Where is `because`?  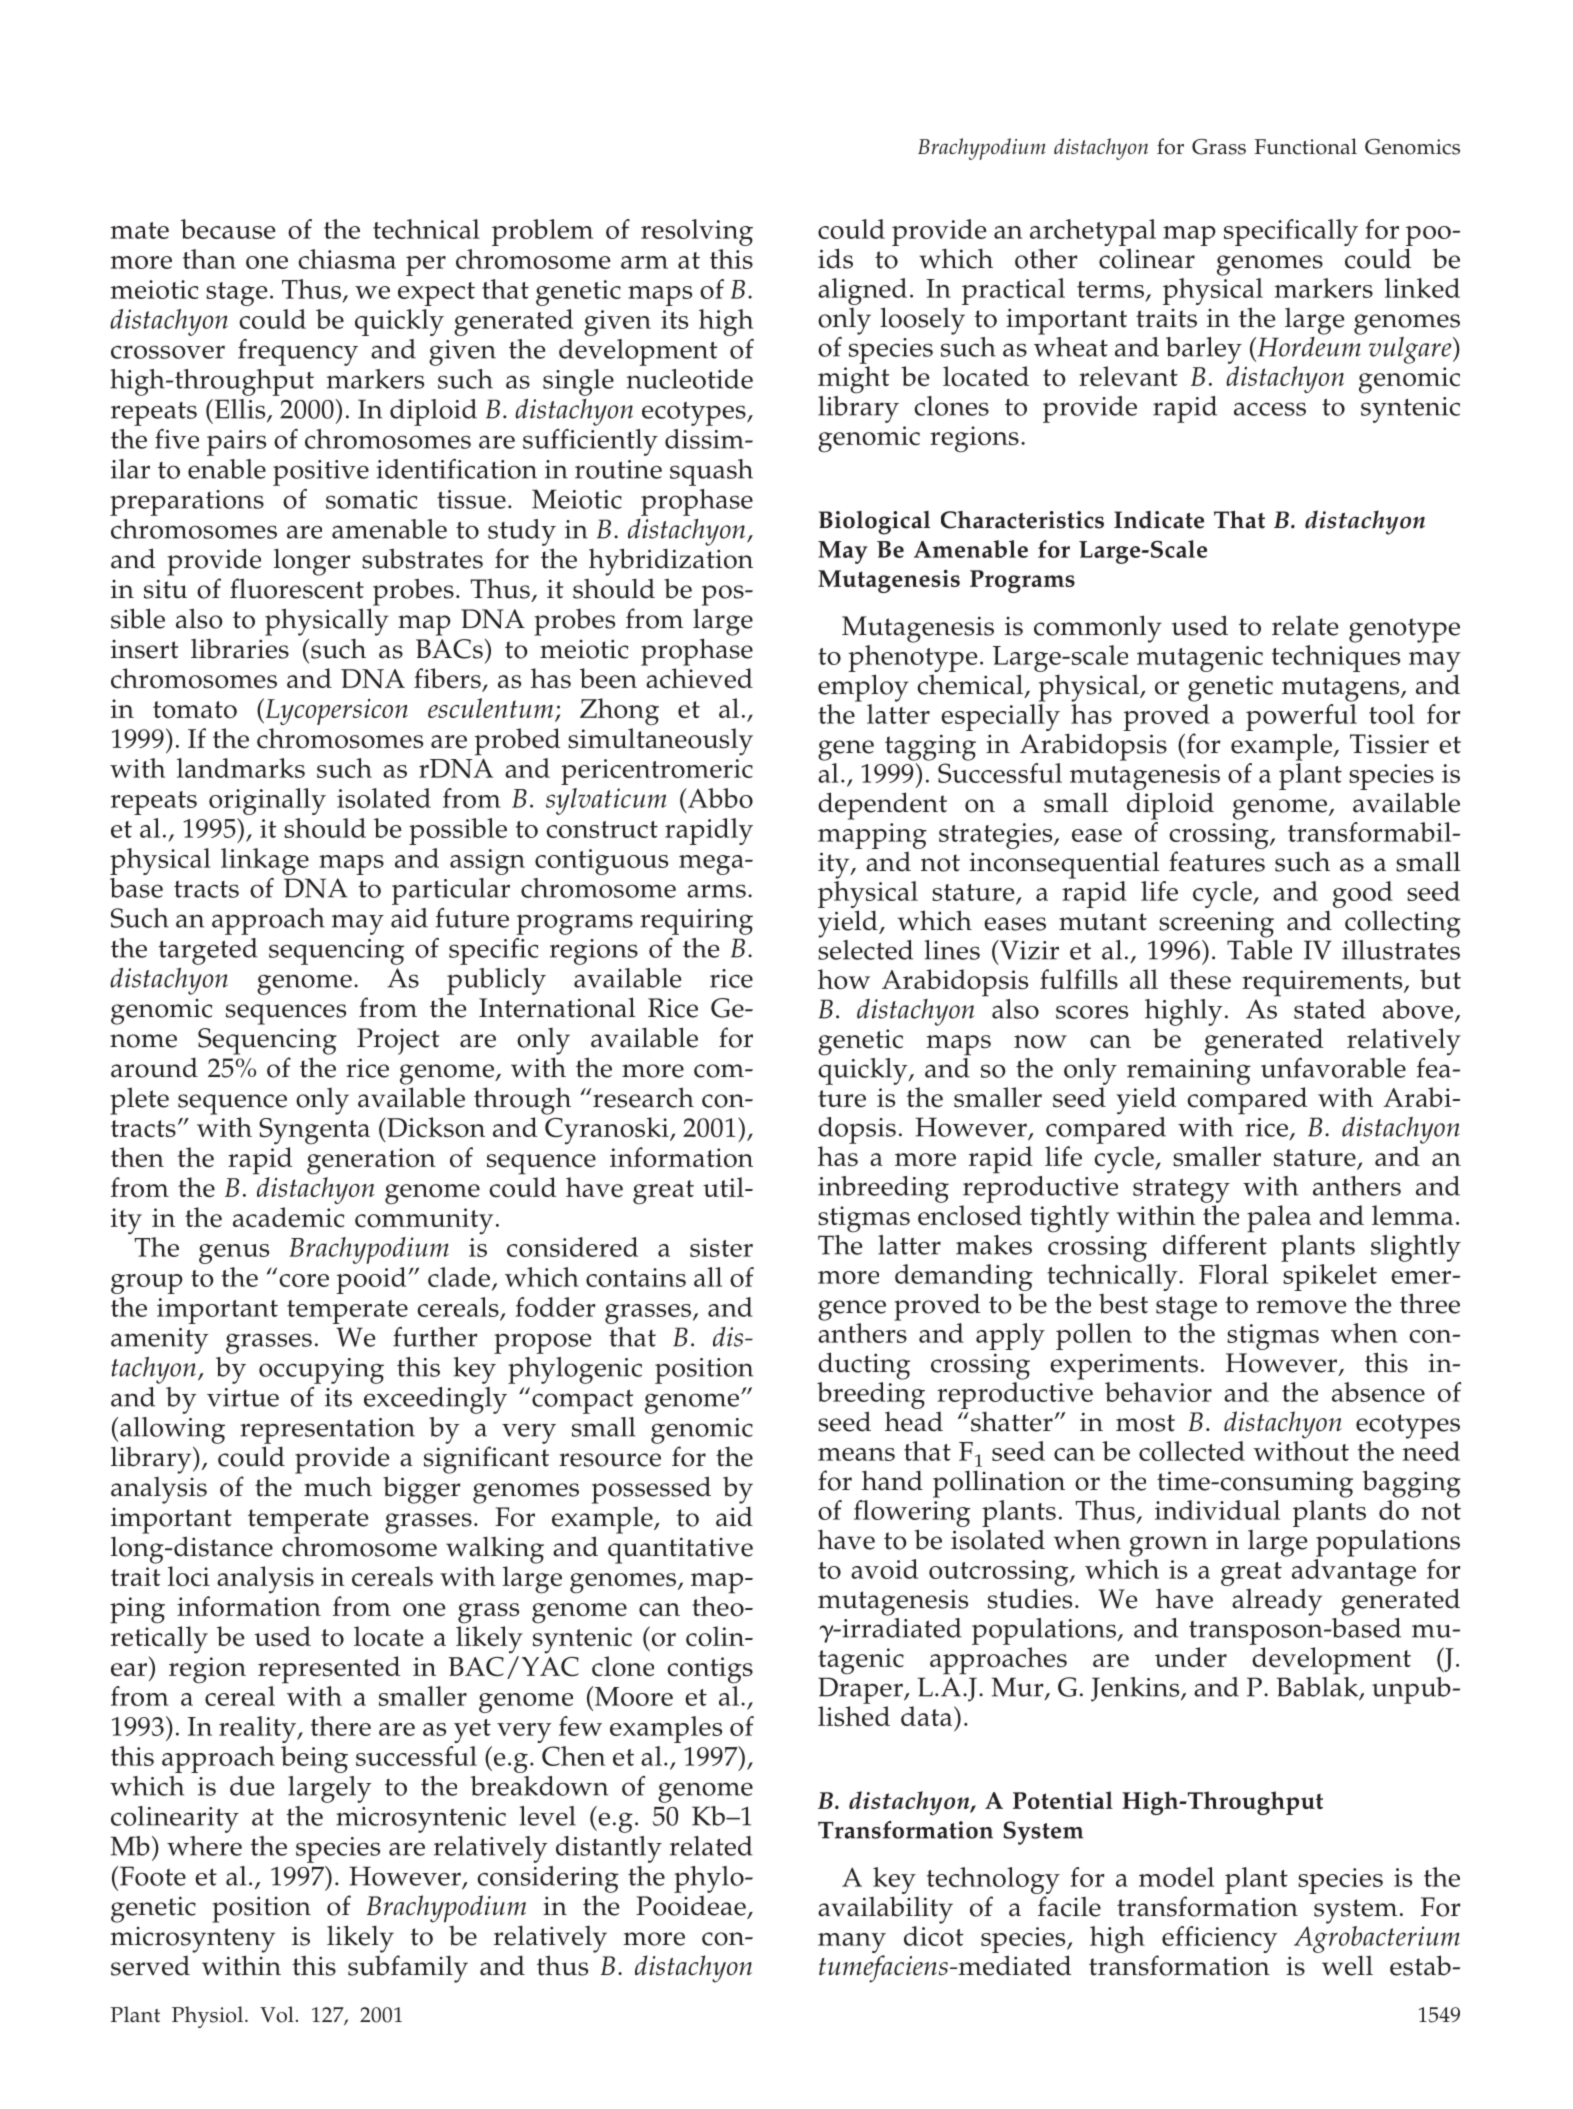
because is located at coordinates (228, 229).
